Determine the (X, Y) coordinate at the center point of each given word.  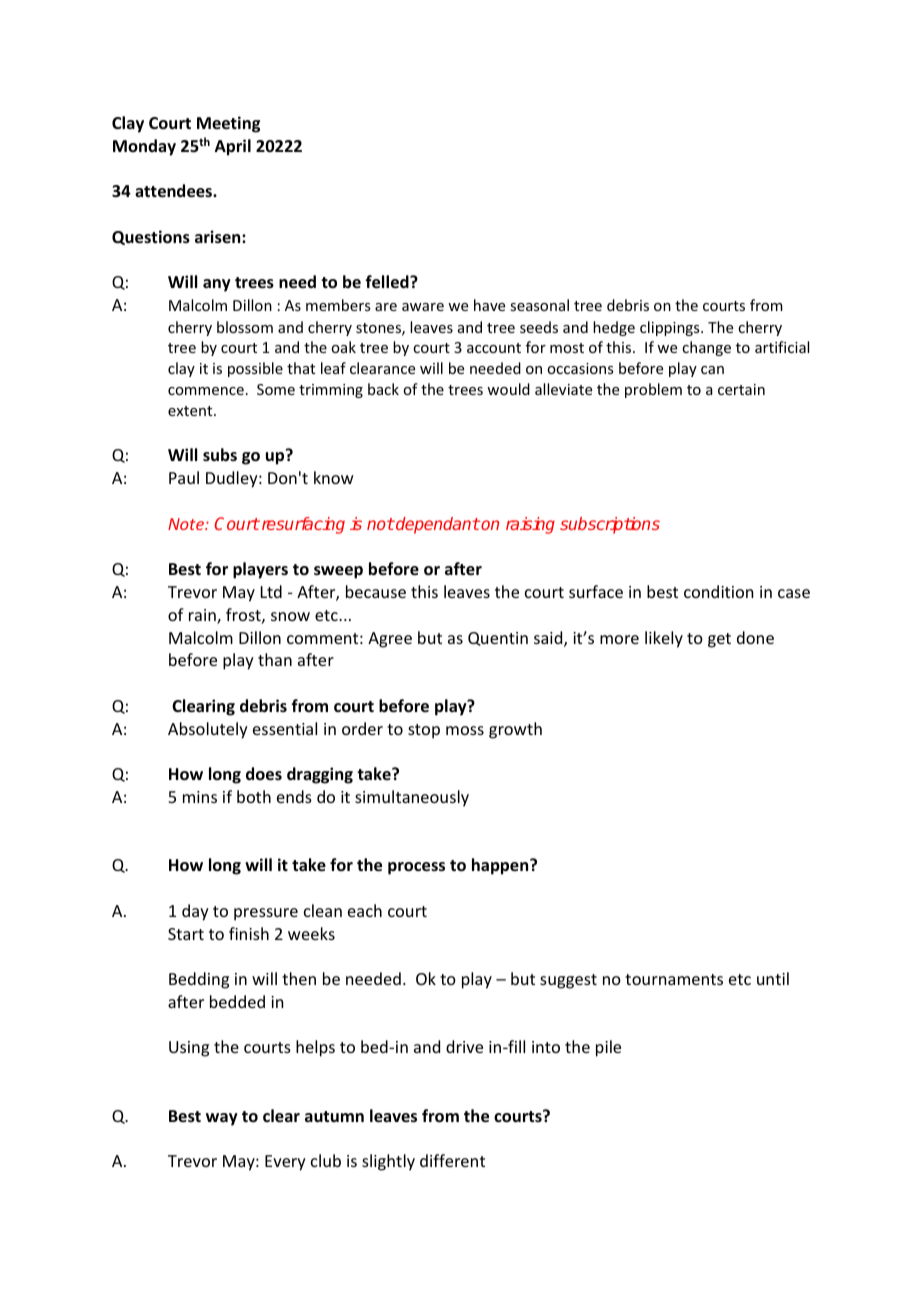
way (222, 1119)
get (719, 640)
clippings (671, 328)
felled (388, 282)
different (452, 1160)
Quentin (498, 639)
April (233, 147)
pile (608, 1048)
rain (203, 616)
